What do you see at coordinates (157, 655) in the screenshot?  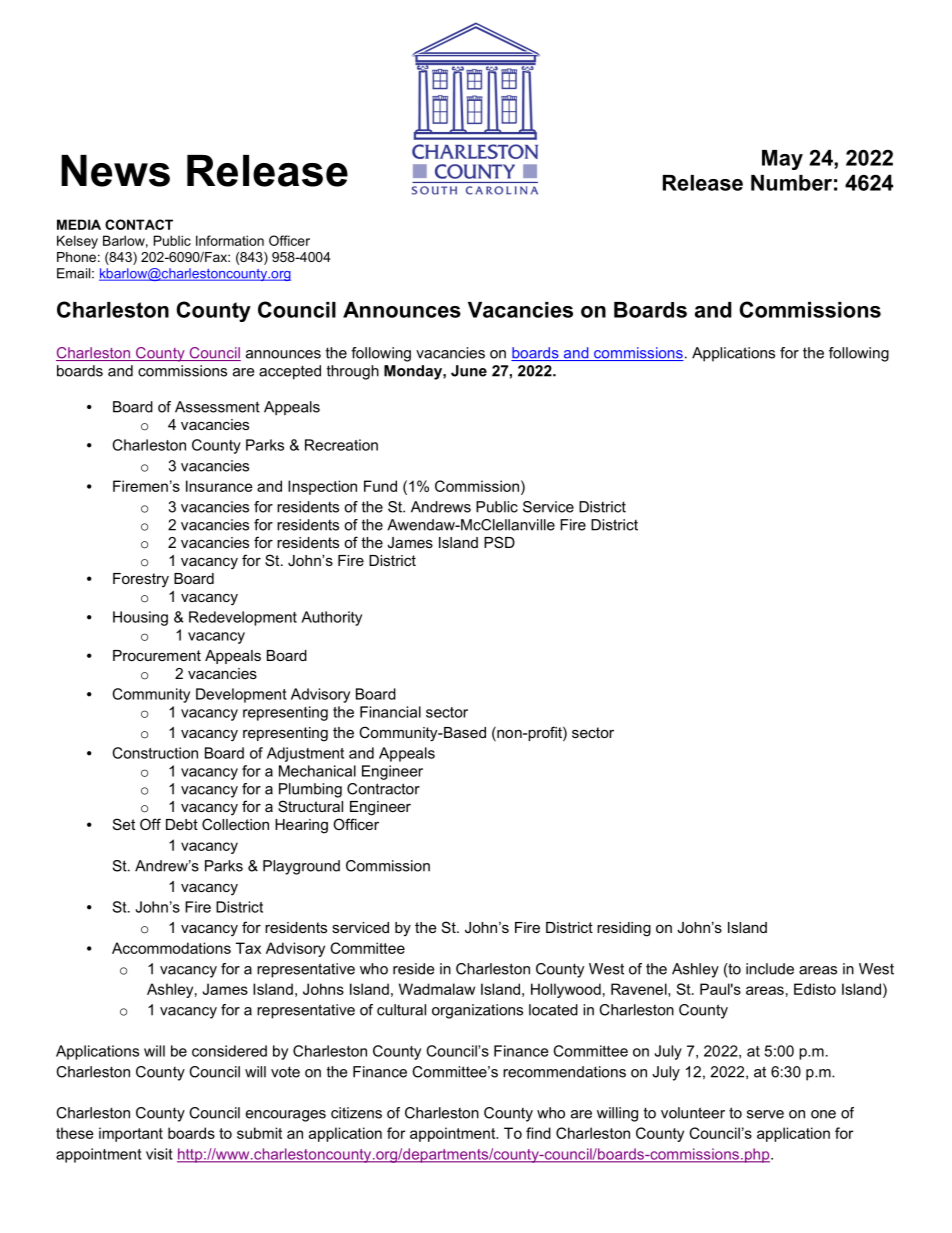 I see `Procurement` at bounding box center [157, 655].
